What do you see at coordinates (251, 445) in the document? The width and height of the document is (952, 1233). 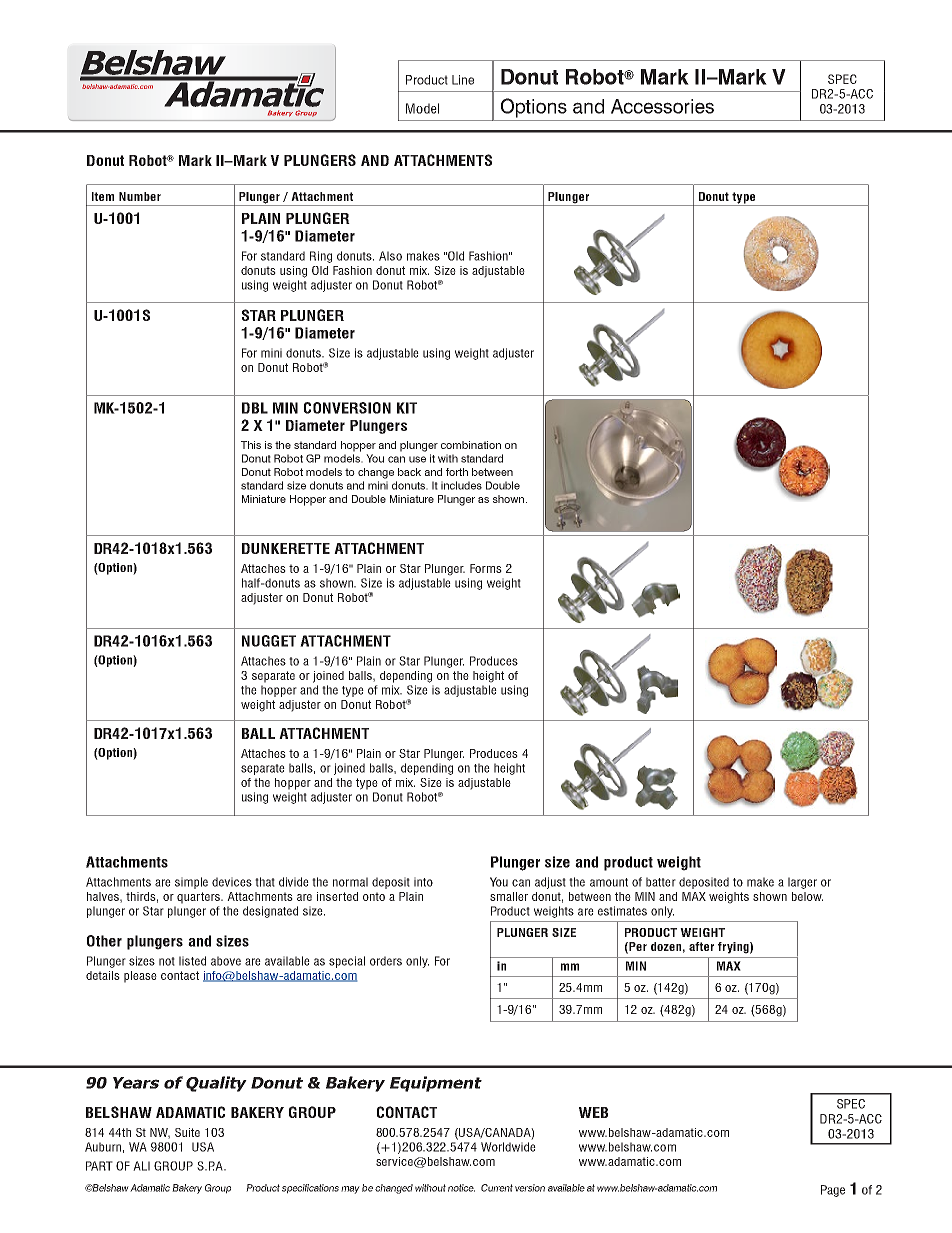 I see `This` at bounding box center [251, 445].
